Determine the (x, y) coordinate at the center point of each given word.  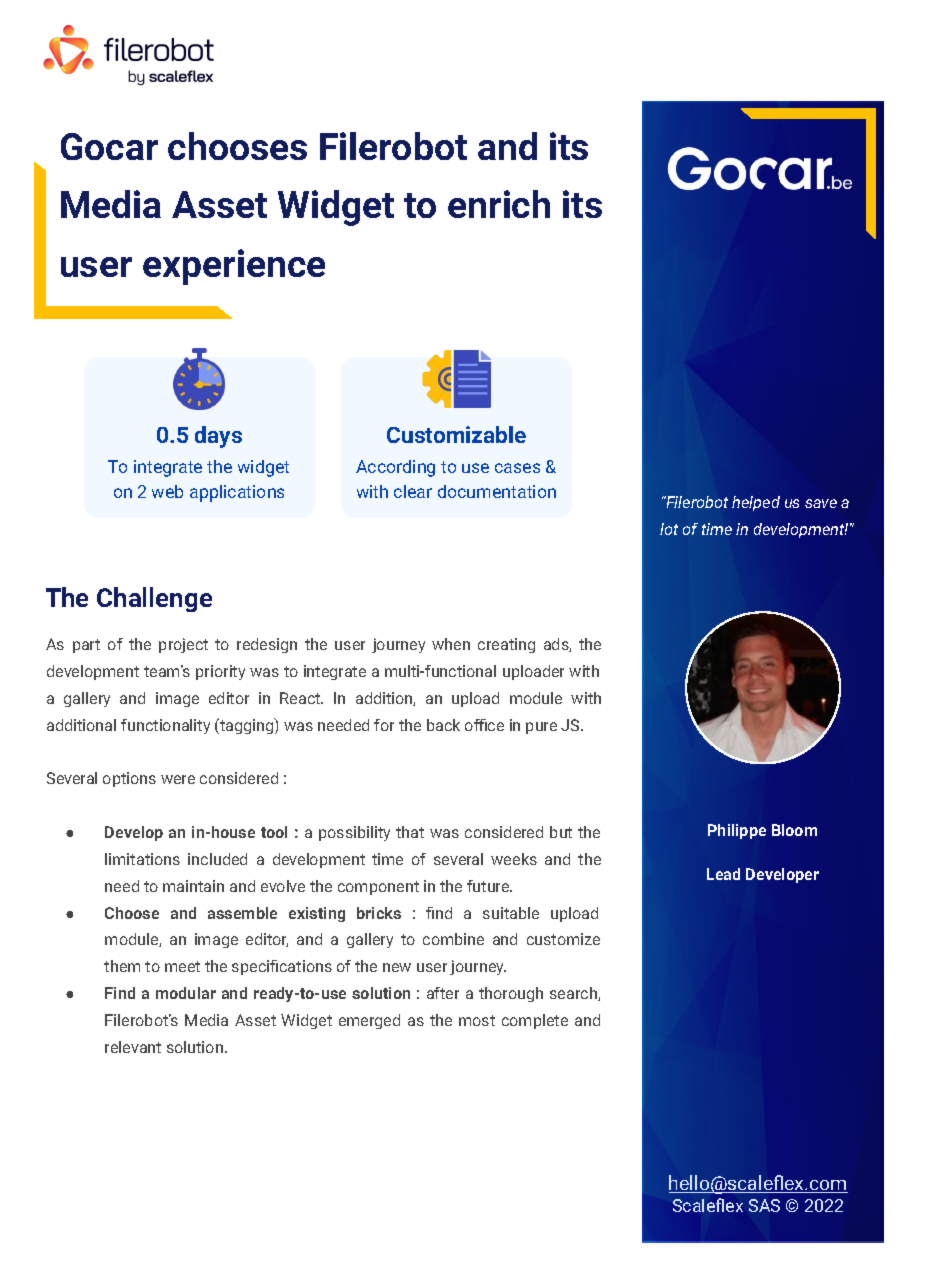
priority (220, 672)
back (443, 725)
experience (234, 267)
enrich (499, 204)
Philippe (737, 831)
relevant (133, 1047)
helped (756, 503)
